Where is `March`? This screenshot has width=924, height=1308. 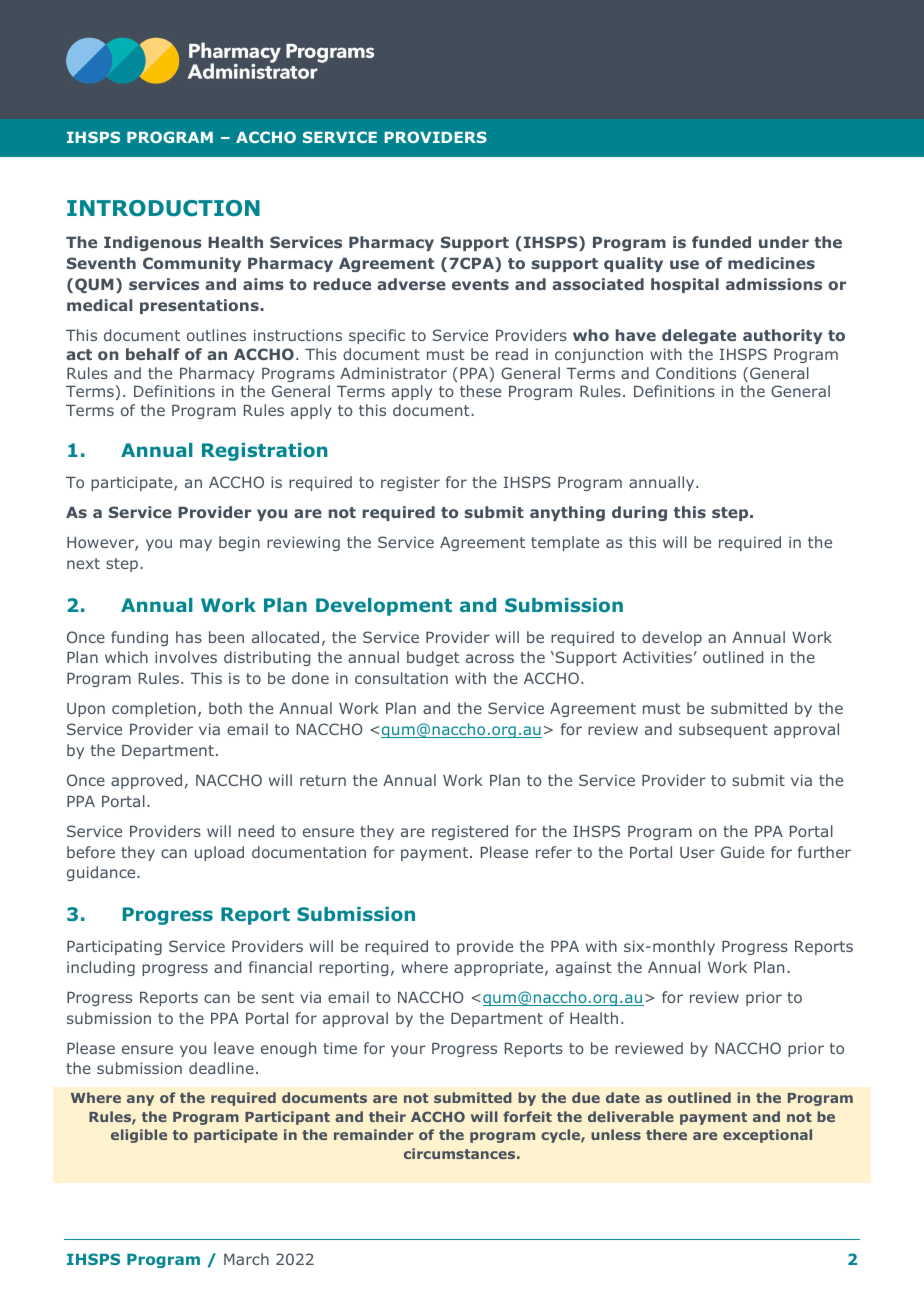
March is located at coordinates (246, 1259).
